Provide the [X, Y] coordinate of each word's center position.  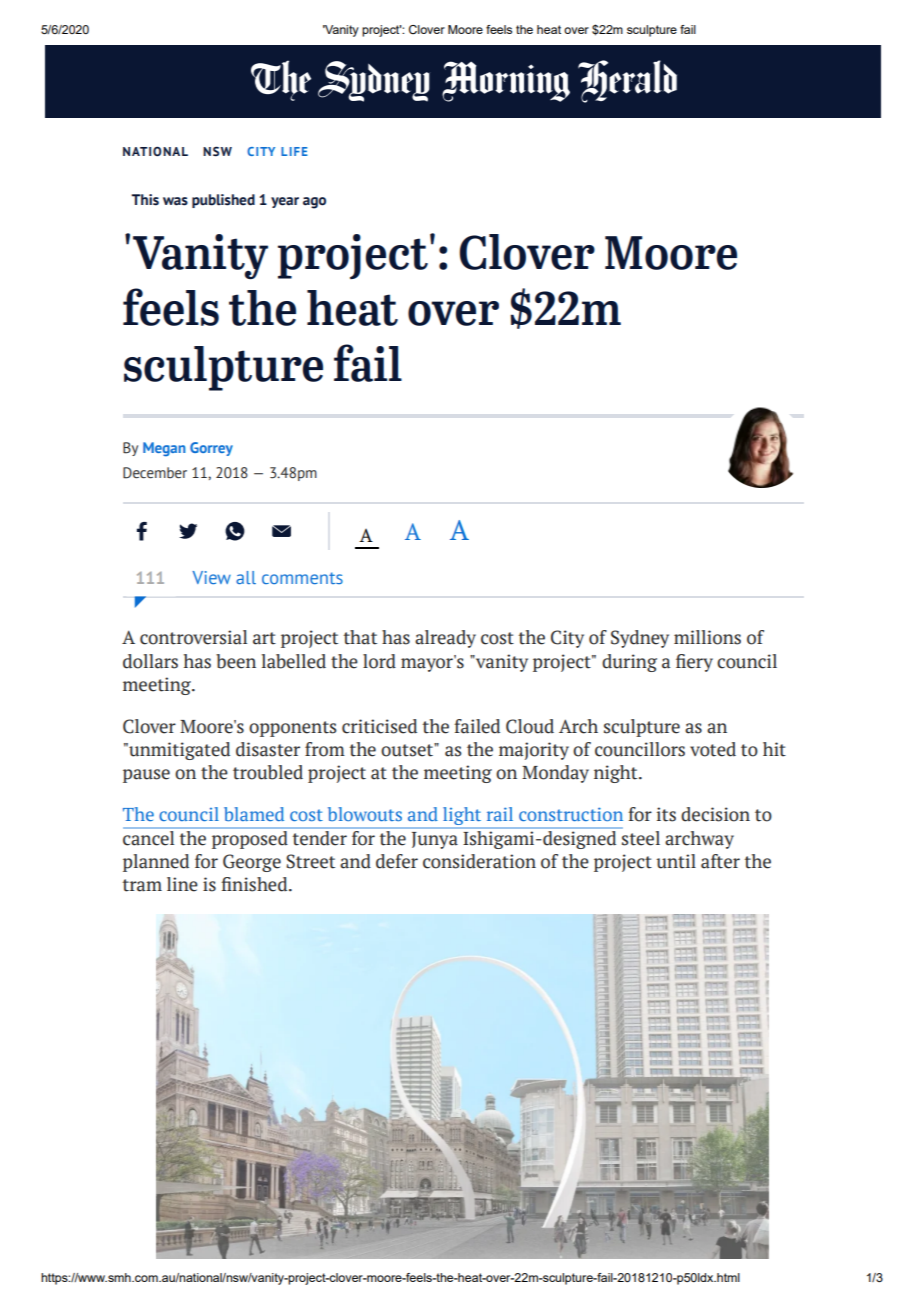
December [155, 473]
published [223, 201]
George [252, 863]
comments [302, 578]
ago [314, 203]
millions [707, 637]
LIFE [294, 151]
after [720, 861]
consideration [479, 861]
